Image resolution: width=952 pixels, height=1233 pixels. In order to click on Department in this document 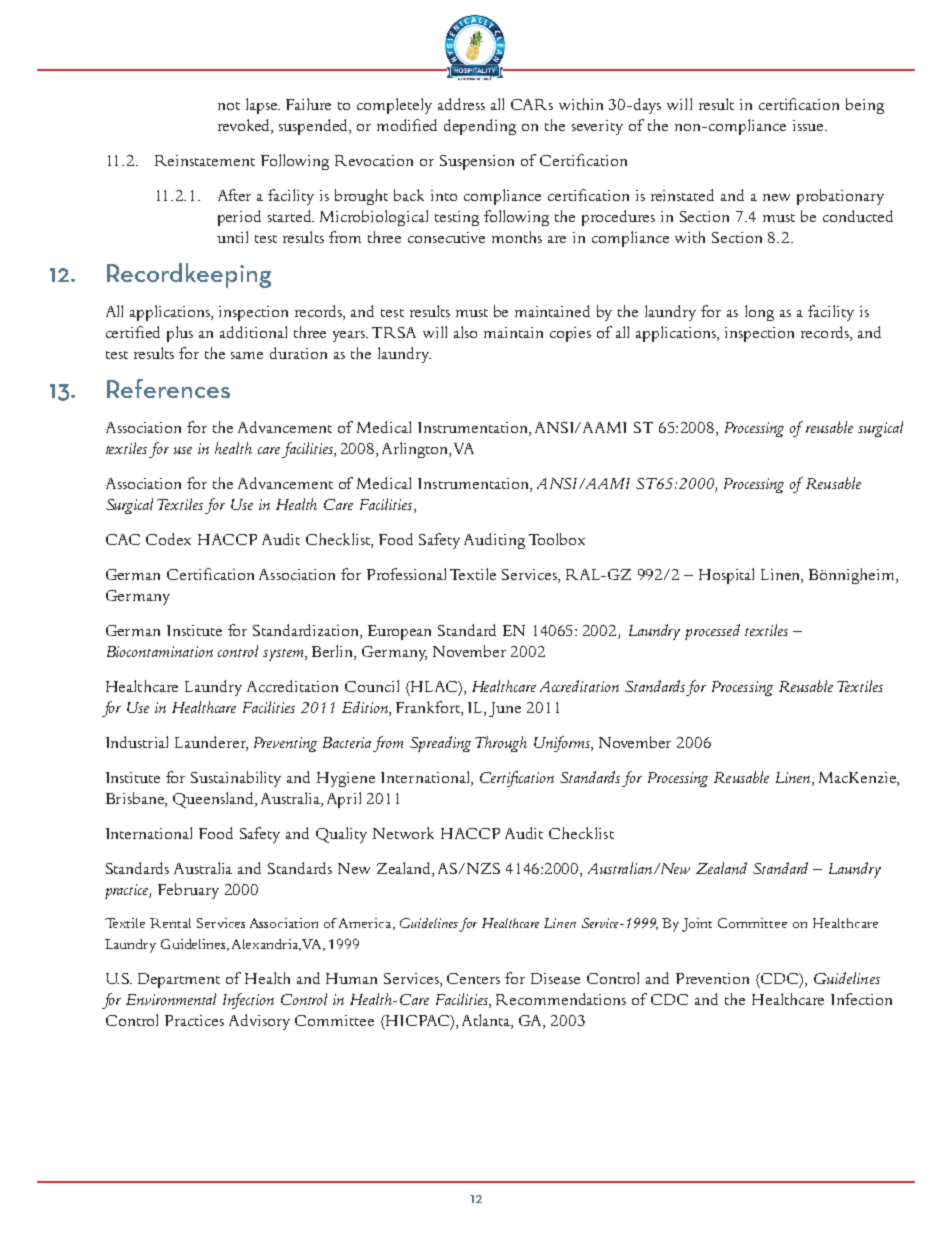, I will do `click(179, 980)`.
